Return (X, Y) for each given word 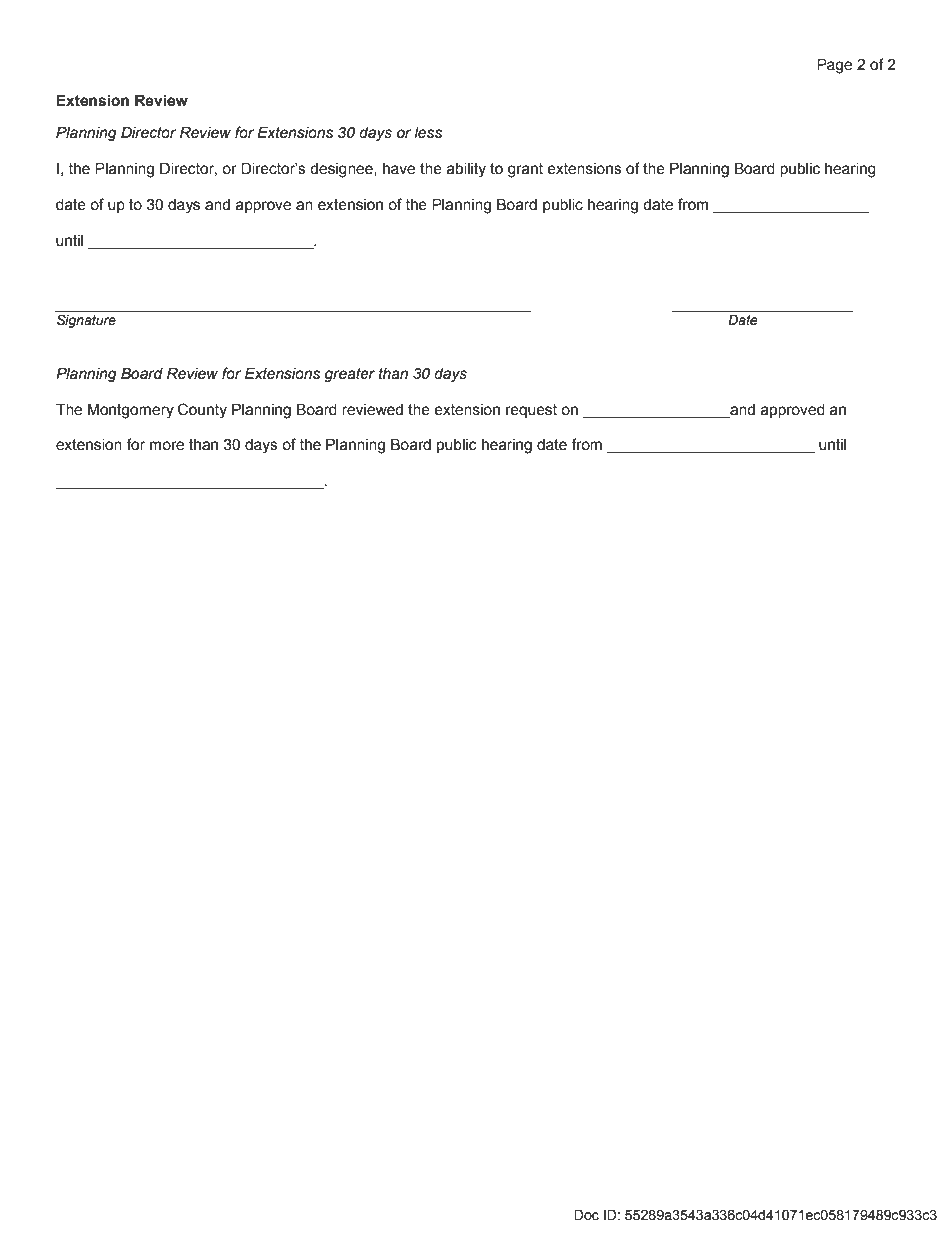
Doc (586, 1215)
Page (834, 66)
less (428, 133)
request (531, 411)
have (399, 169)
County (202, 411)
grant (525, 170)
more (167, 446)
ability (466, 170)
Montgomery (131, 411)
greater (349, 375)
